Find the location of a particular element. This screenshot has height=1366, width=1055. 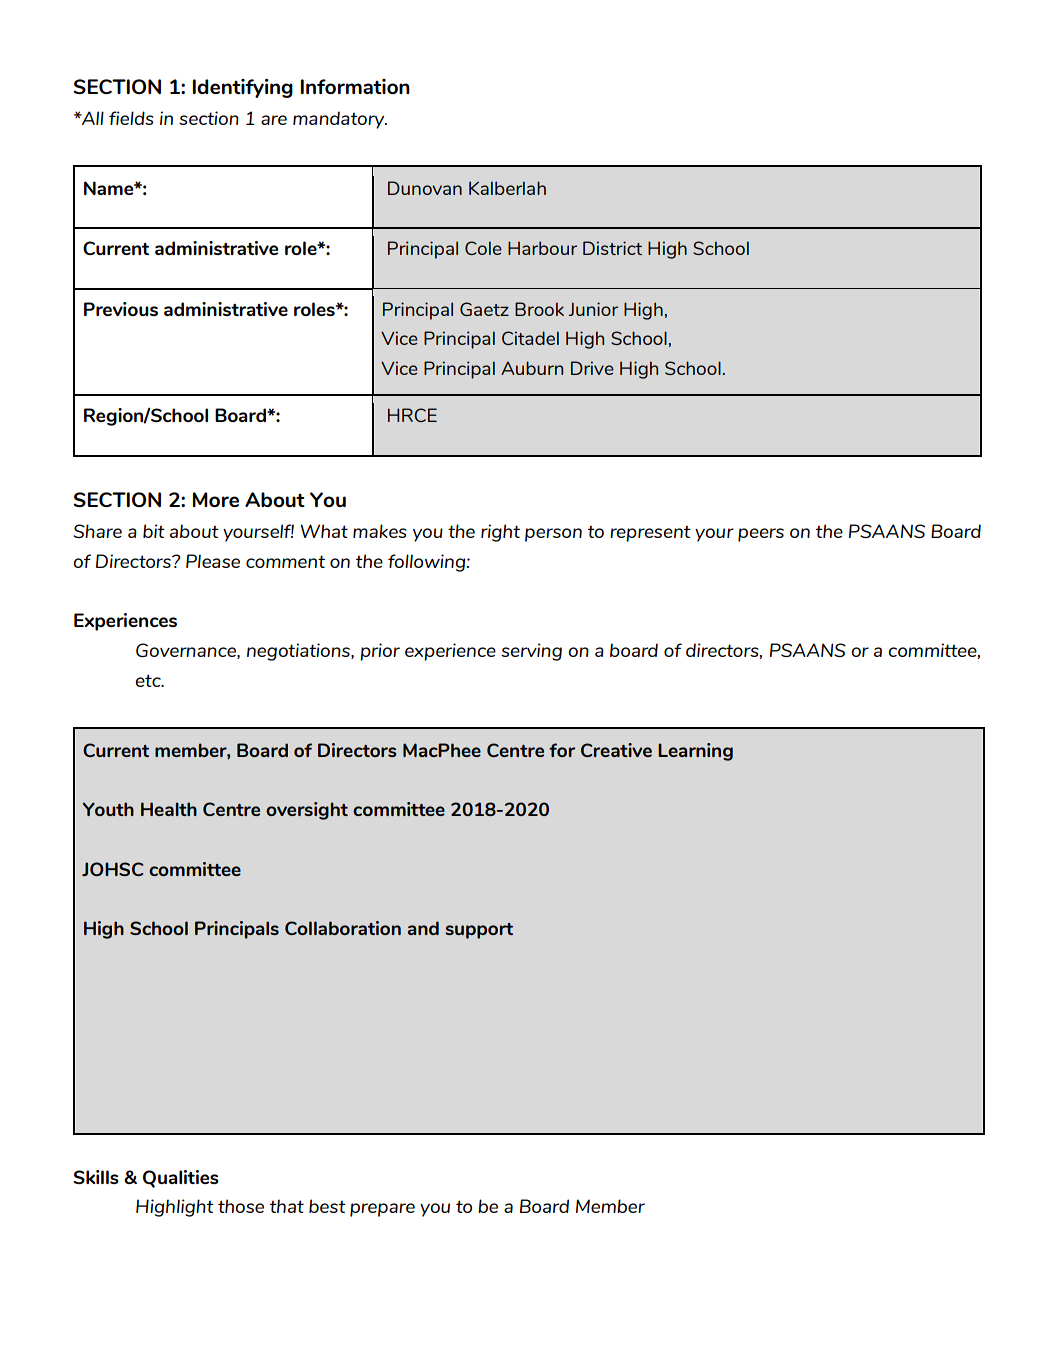

Information is located at coordinates (355, 86).
